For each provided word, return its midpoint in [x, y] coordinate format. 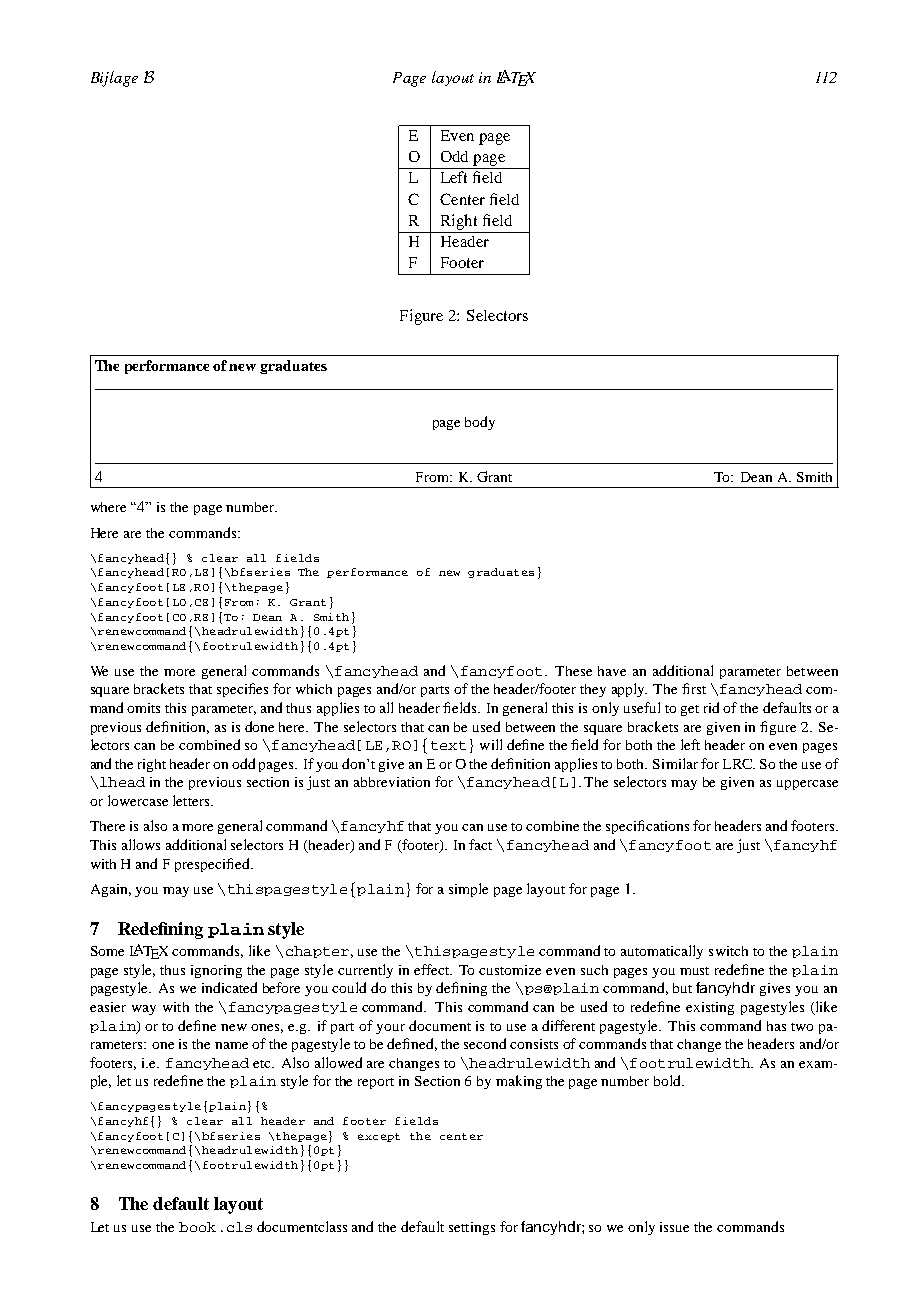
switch [728, 951]
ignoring [216, 971]
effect [433, 969]
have [612, 671]
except [379, 1137]
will [491, 744]
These [573, 671]
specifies [242, 690]
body [480, 423]
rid [711, 707]
